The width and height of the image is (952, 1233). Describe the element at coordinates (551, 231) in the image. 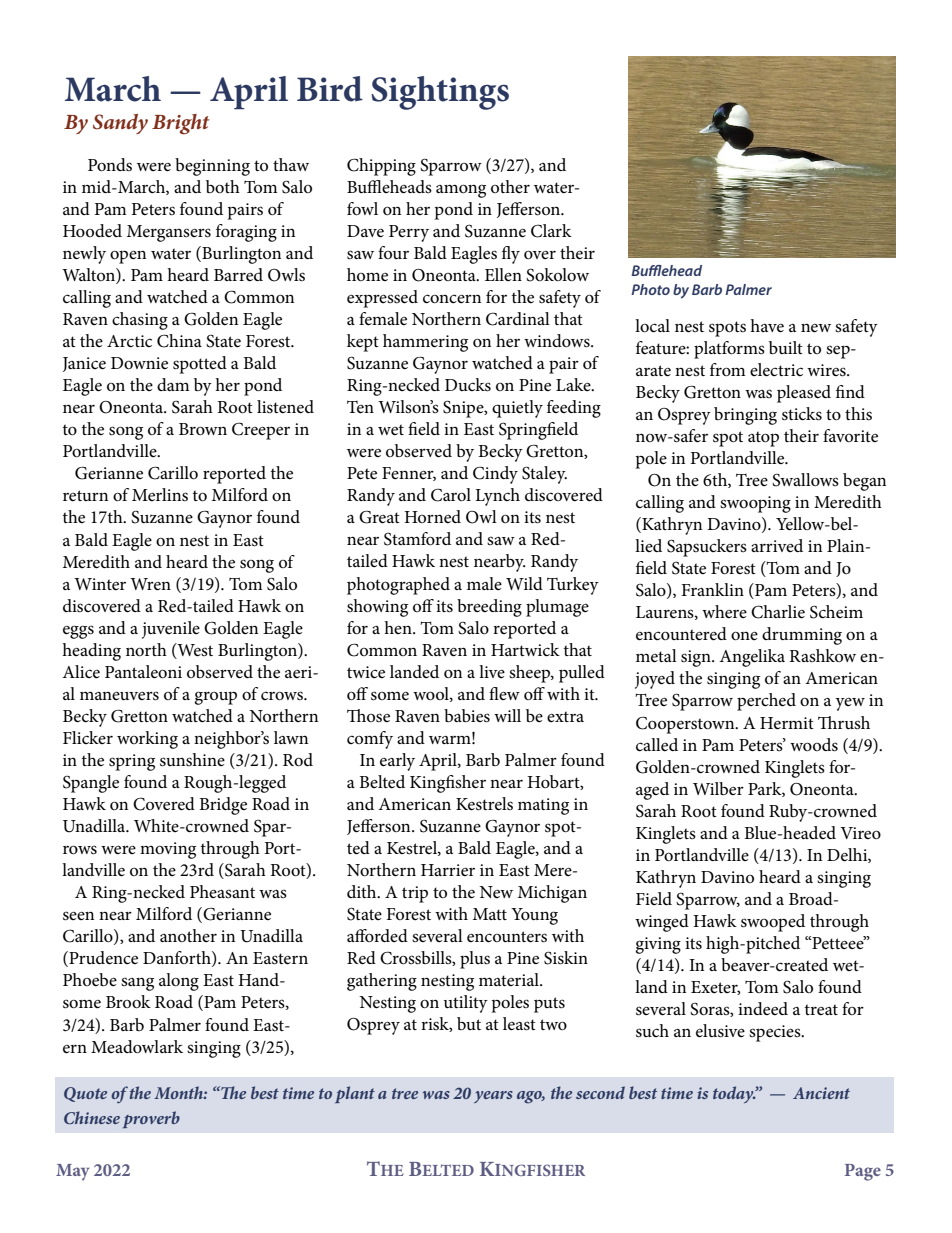

I see `Clark` at that location.
